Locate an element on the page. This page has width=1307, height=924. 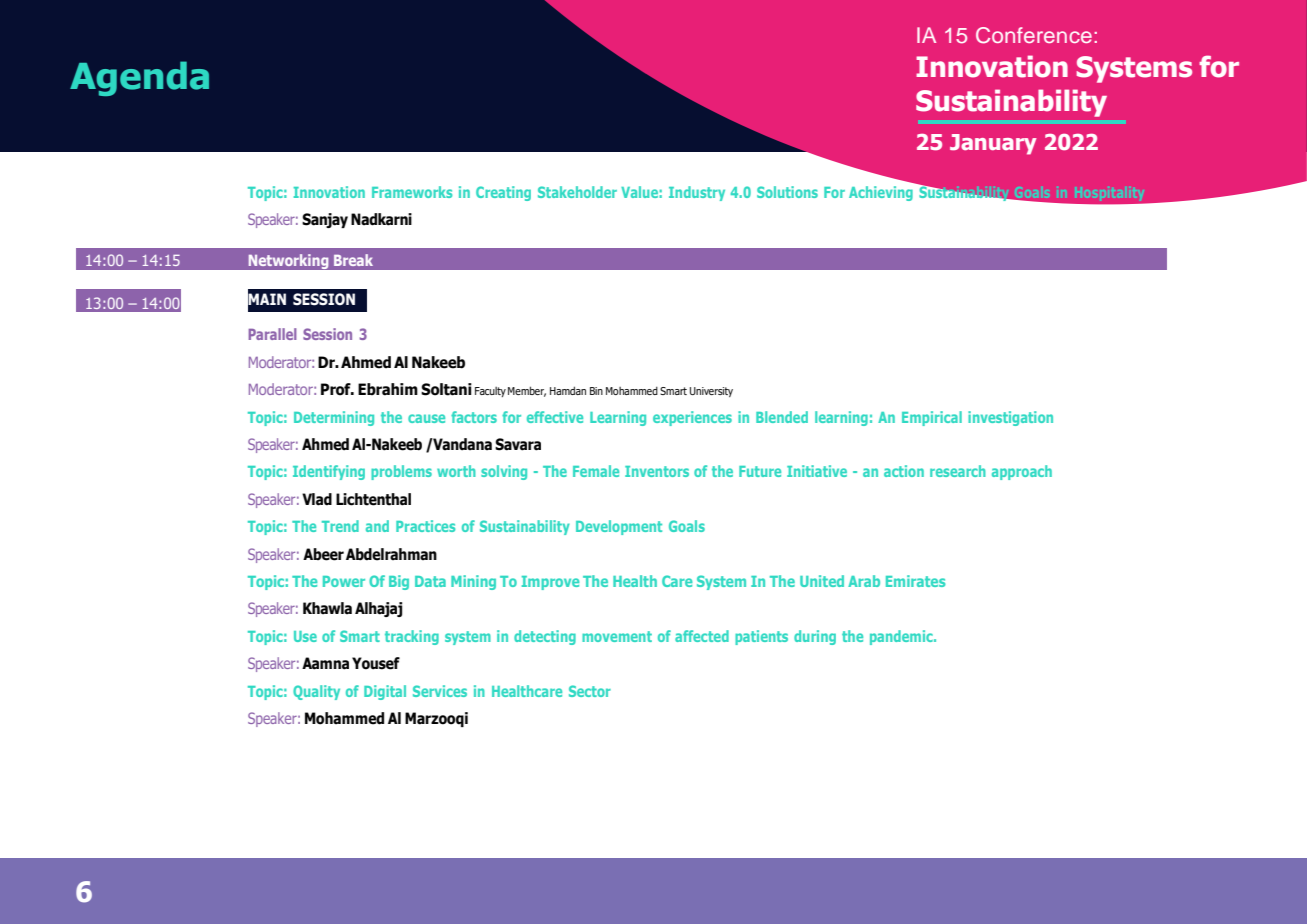
Parallel is located at coordinates (272, 334).
